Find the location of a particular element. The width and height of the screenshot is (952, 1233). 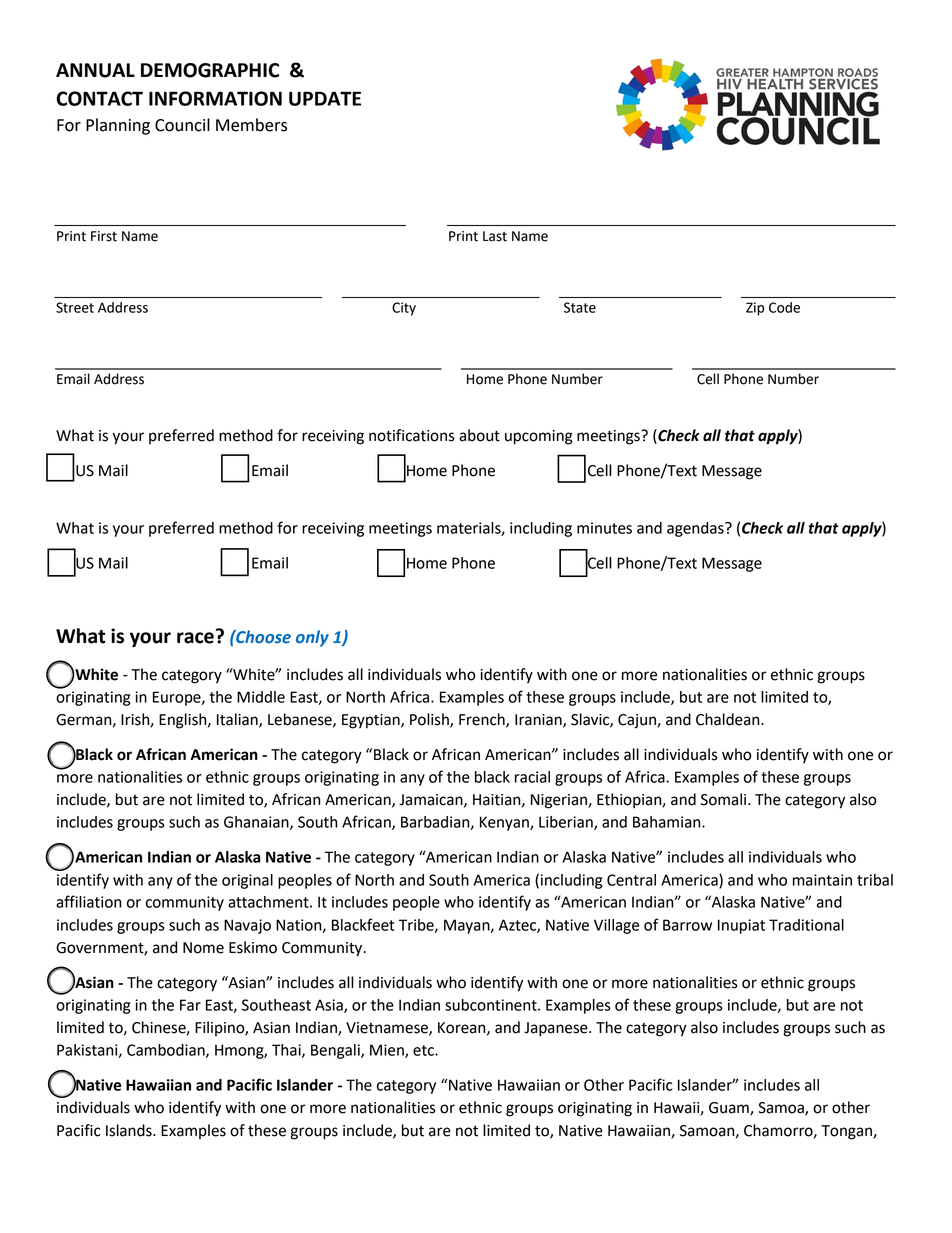

race is located at coordinates (195, 638).
